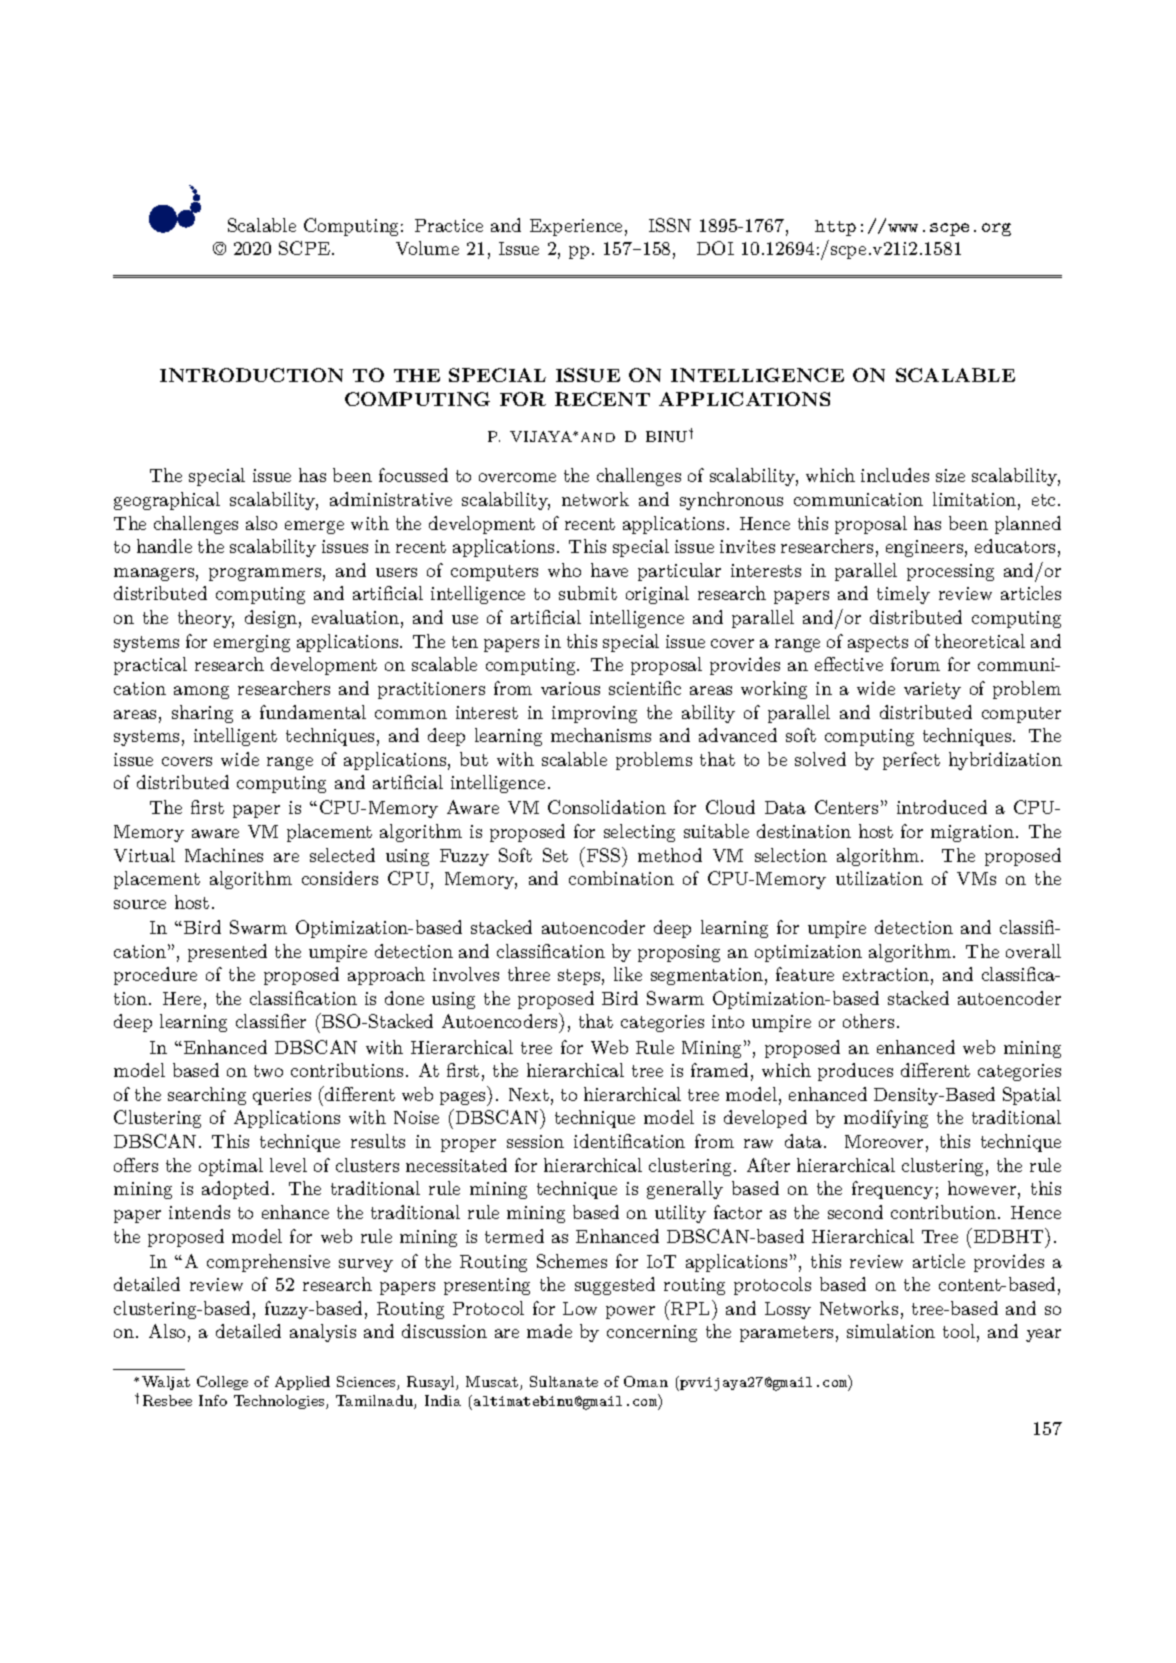 This screenshot has height=1663, width=1176. Describe the element at coordinates (628, 974) in the screenshot. I see `like` at that location.
